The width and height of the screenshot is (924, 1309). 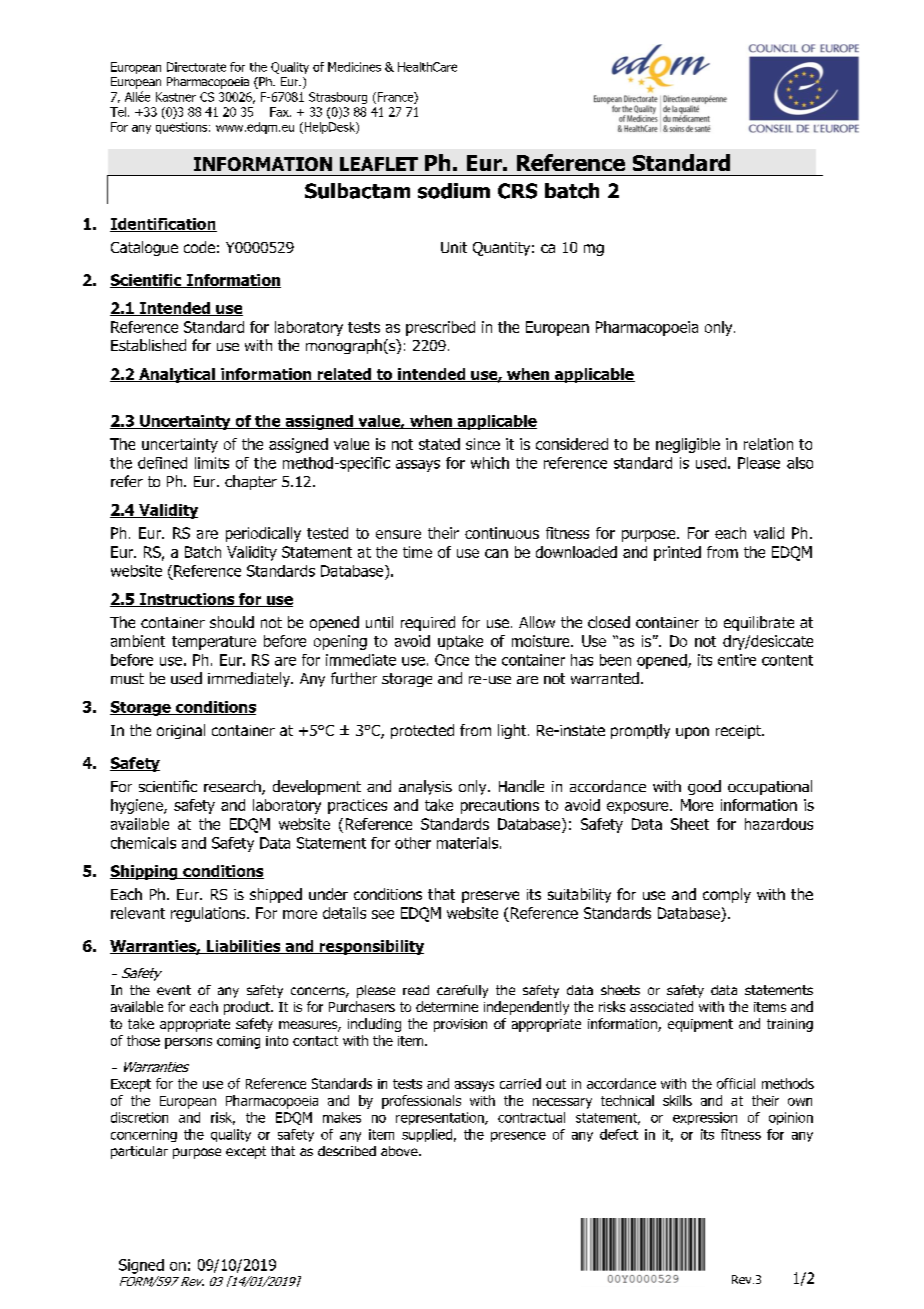 I want to click on sodium, so click(x=454, y=191).
